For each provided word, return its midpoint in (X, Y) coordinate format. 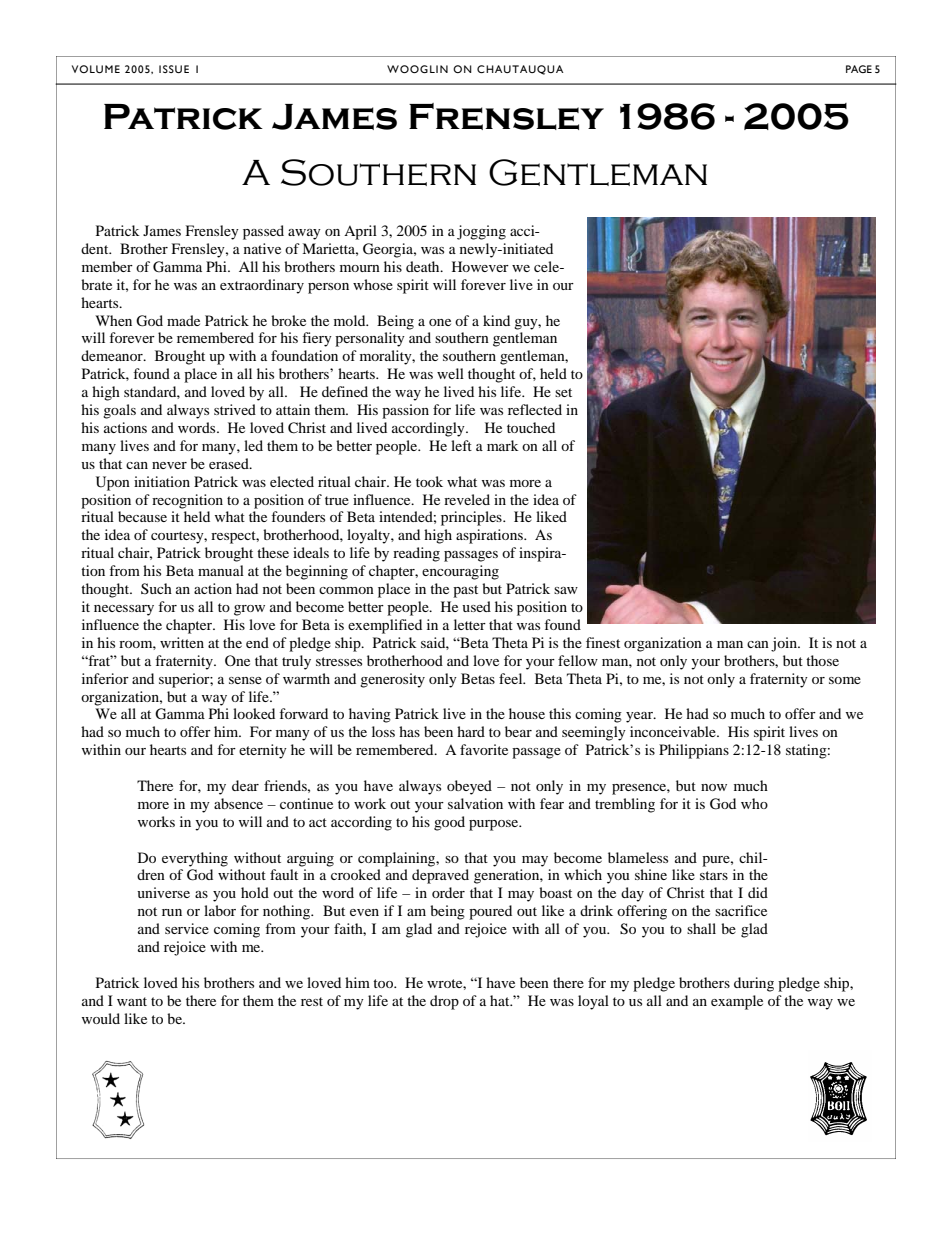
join (785, 644)
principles (472, 518)
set (563, 392)
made (183, 320)
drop (444, 1002)
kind (496, 320)
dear (245, 785)
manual (221, 570)
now (714, 787)
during (754, 984)
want (132, 1001)
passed (263, 232)
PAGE (859, 69)
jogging (481, 232)
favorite (484, 749)
